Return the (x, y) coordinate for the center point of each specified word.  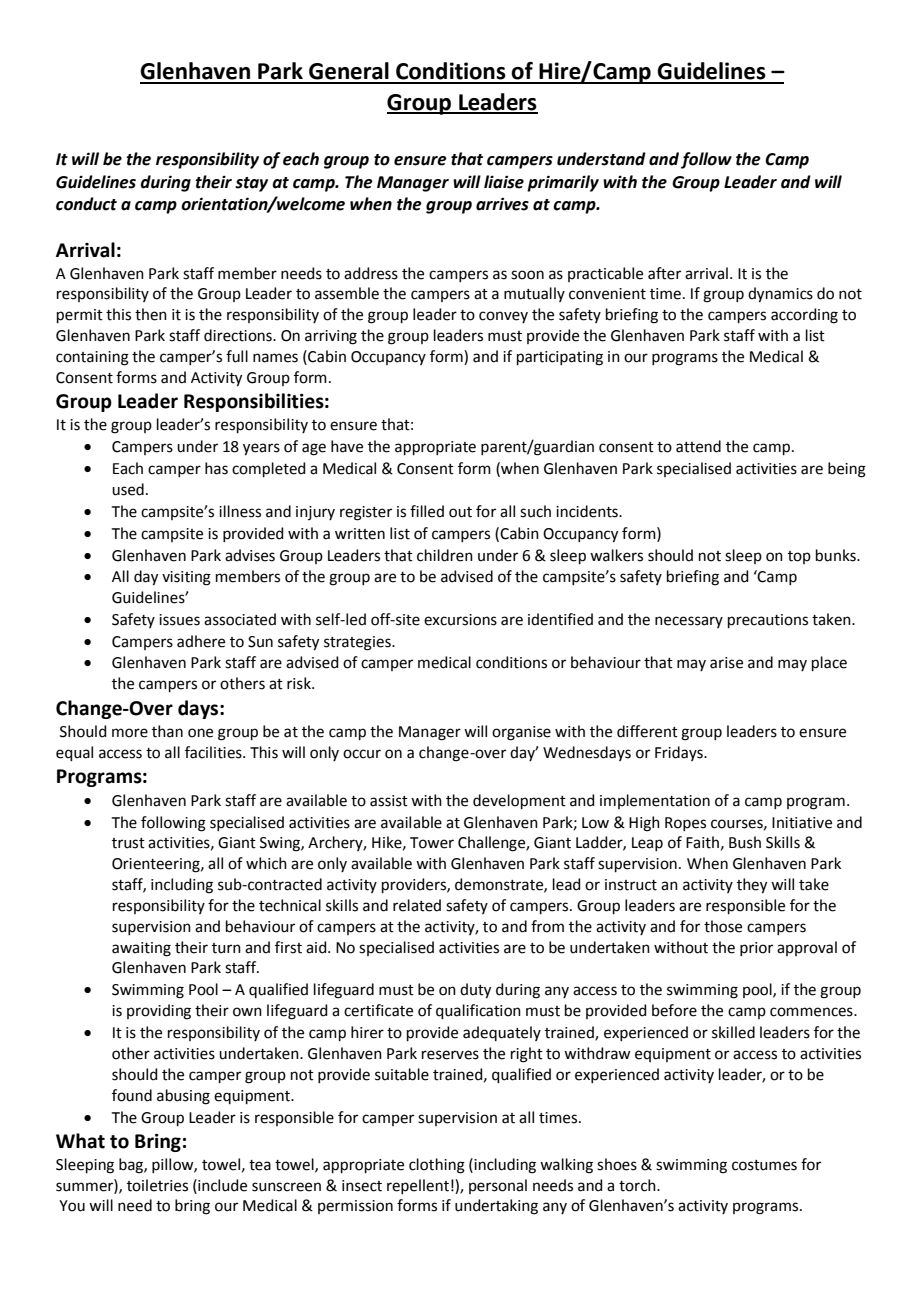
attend (698, 446)
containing (92, 358)
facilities (214, 752)
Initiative (802, 823)
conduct (86, 204)
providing (159, 1012)
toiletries (157, 1185)
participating (560, 358)
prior (756, 949)
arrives (502, 204)
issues (179, 620)
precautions (768, 621)
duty (475, 991)
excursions (460, 620)
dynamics (780, 295)
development (519, 801)
